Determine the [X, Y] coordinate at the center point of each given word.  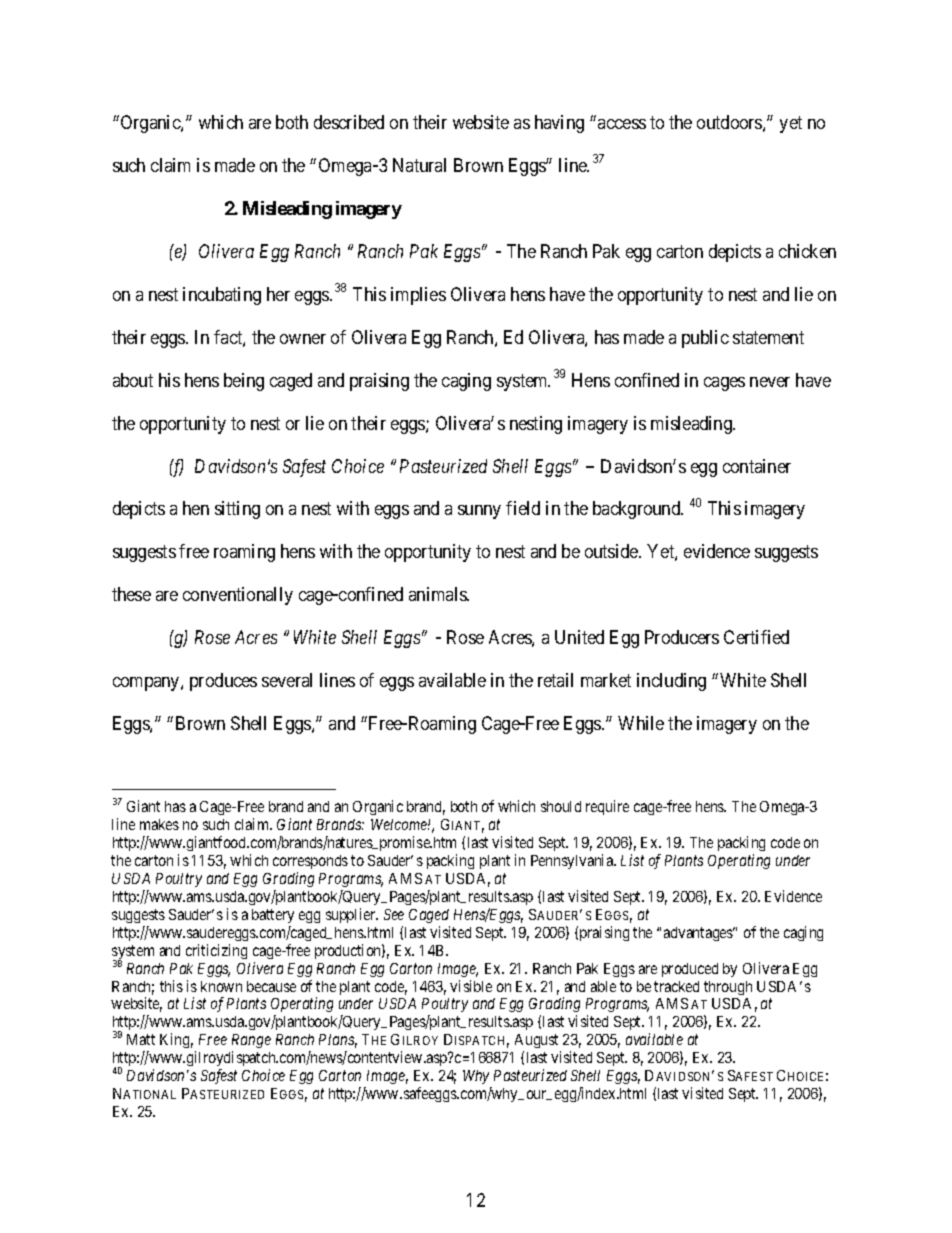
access [622, 124]
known [221, 986]
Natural [419, 165]
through [728, 988]
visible [471, 986]
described [349, 122]
